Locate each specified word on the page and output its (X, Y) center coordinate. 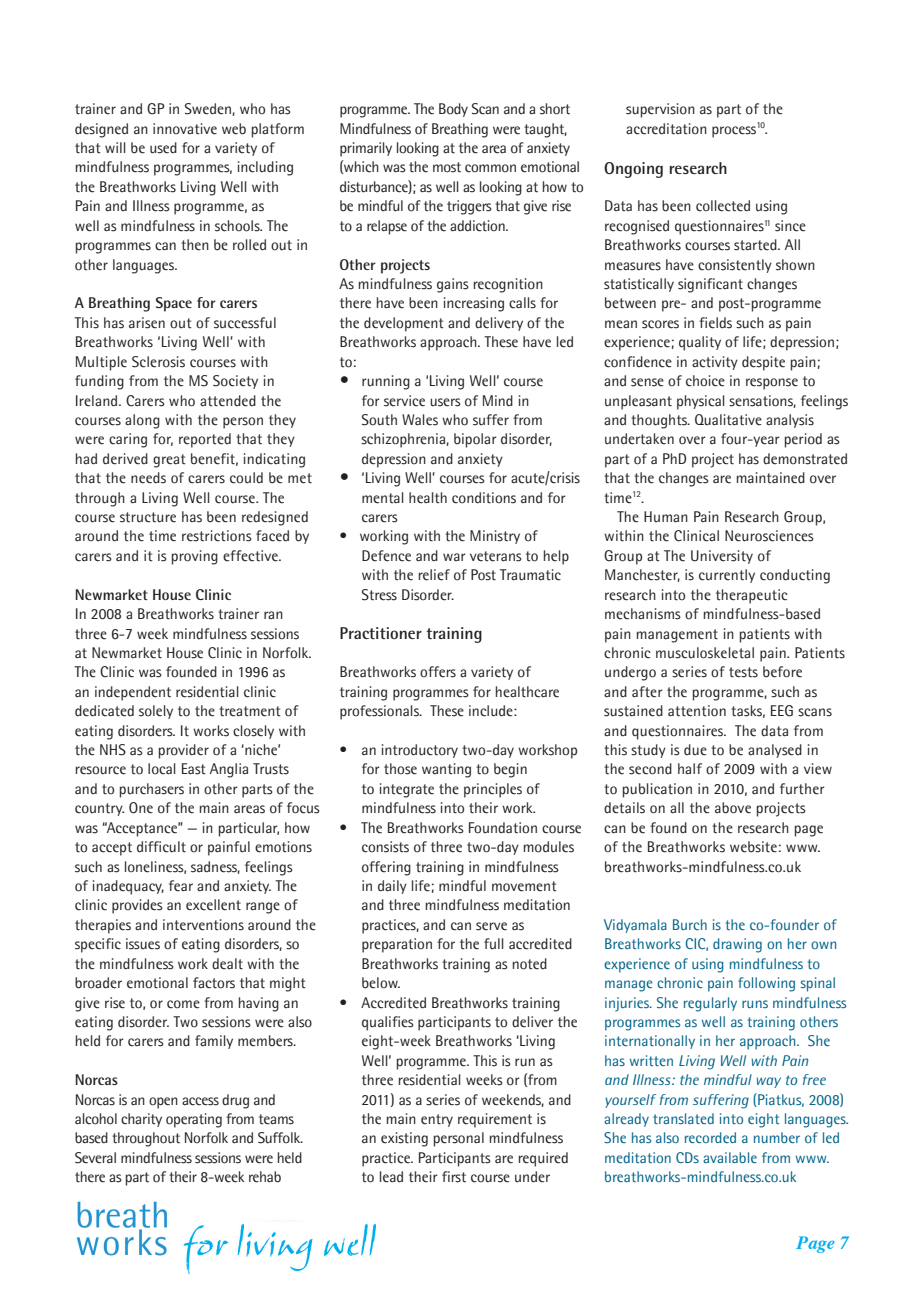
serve (491, 926)
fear (181, 886)
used (163, 148)
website (753, 847)
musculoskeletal (705, 653)
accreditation (666, 129)
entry (437, 1120)
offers (438, 672)
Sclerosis (158, 362)
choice (705, 381)
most (447, 167)
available (730, 1157)
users (445, 402)
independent (133, 693)
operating (194, 1120)
